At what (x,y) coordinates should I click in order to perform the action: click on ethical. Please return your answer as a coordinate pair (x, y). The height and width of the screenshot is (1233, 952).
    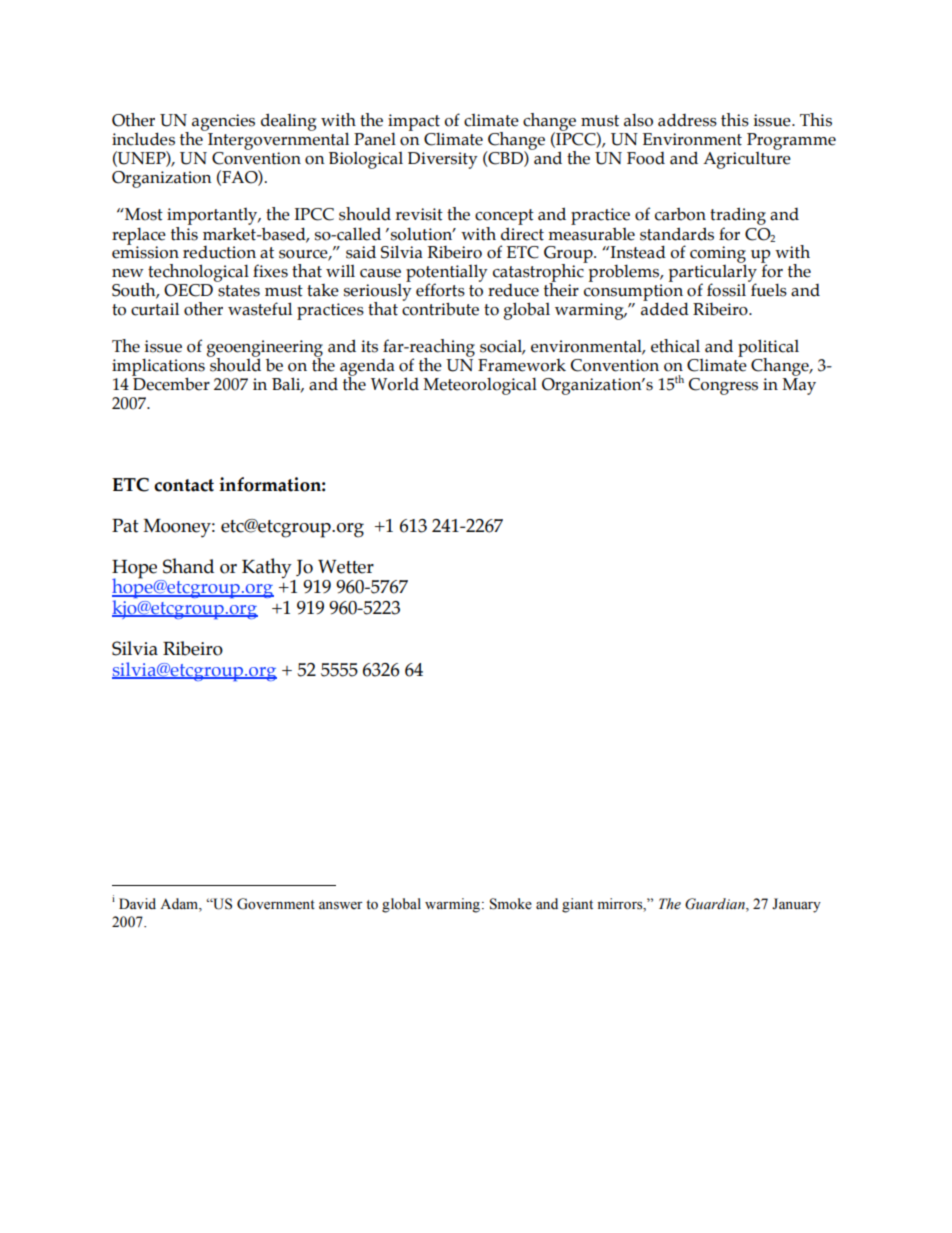
    Looking at the image, I should click on (675, 346).
